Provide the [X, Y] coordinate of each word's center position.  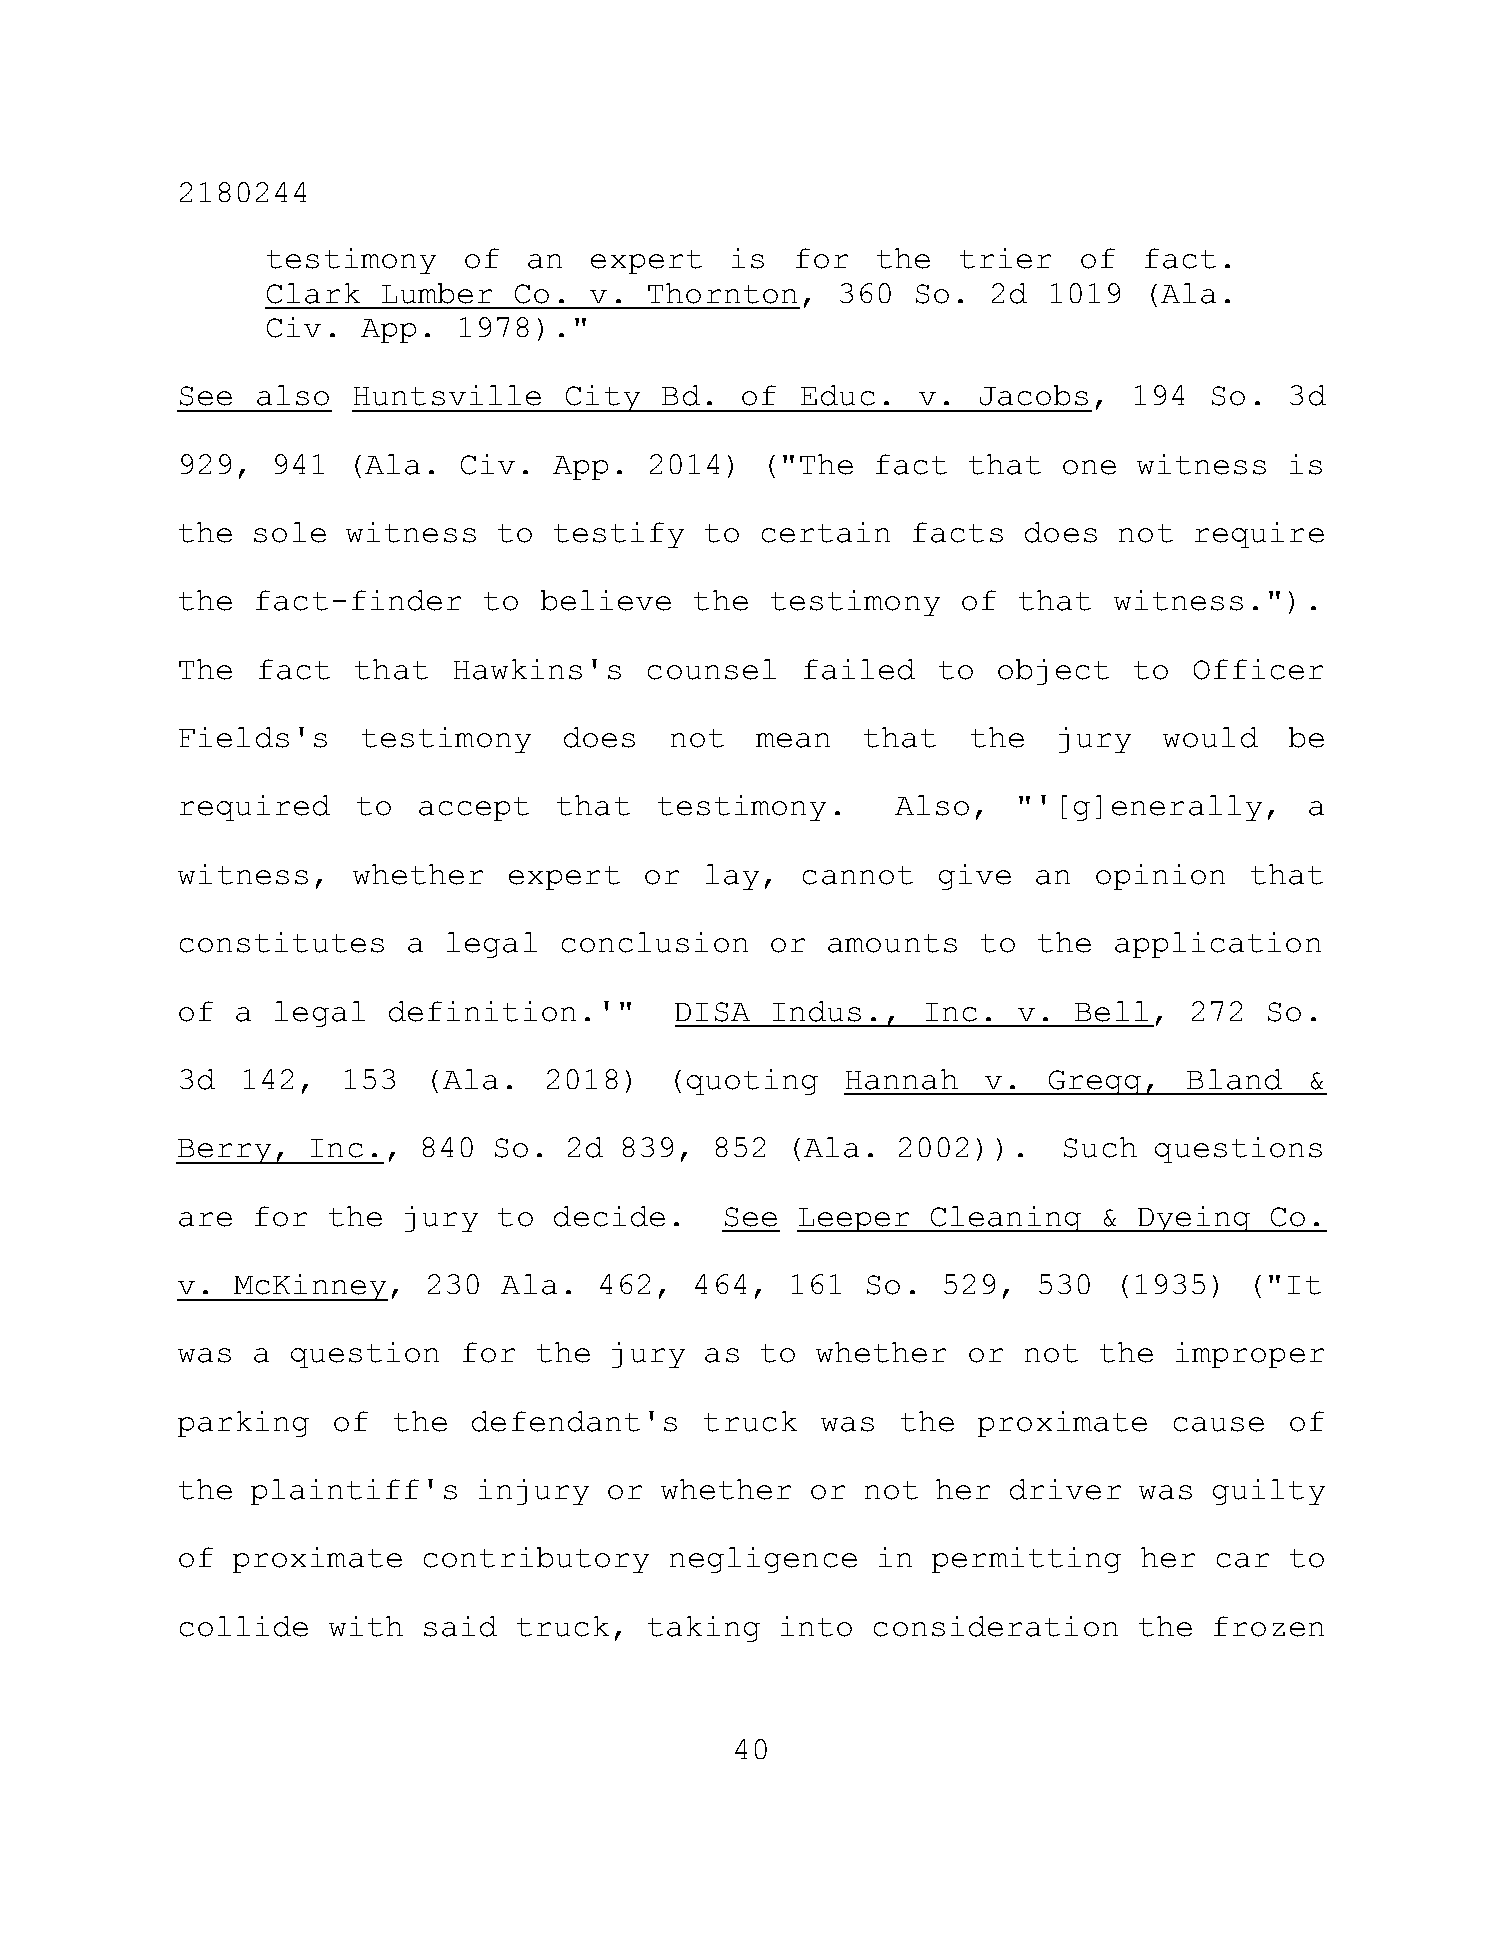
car [1243, 1560]
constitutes [282, 942]
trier [1005, 258]
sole [290, 532]
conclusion [655, 942]
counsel [712, 669]
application [1218, 945]
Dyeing [1194, 1219]
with [366, 1626]
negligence [763, 1560]
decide [609, 1216]
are [205, 1219]
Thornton [722, 293]
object [1053, 672]
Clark [313, 293]
